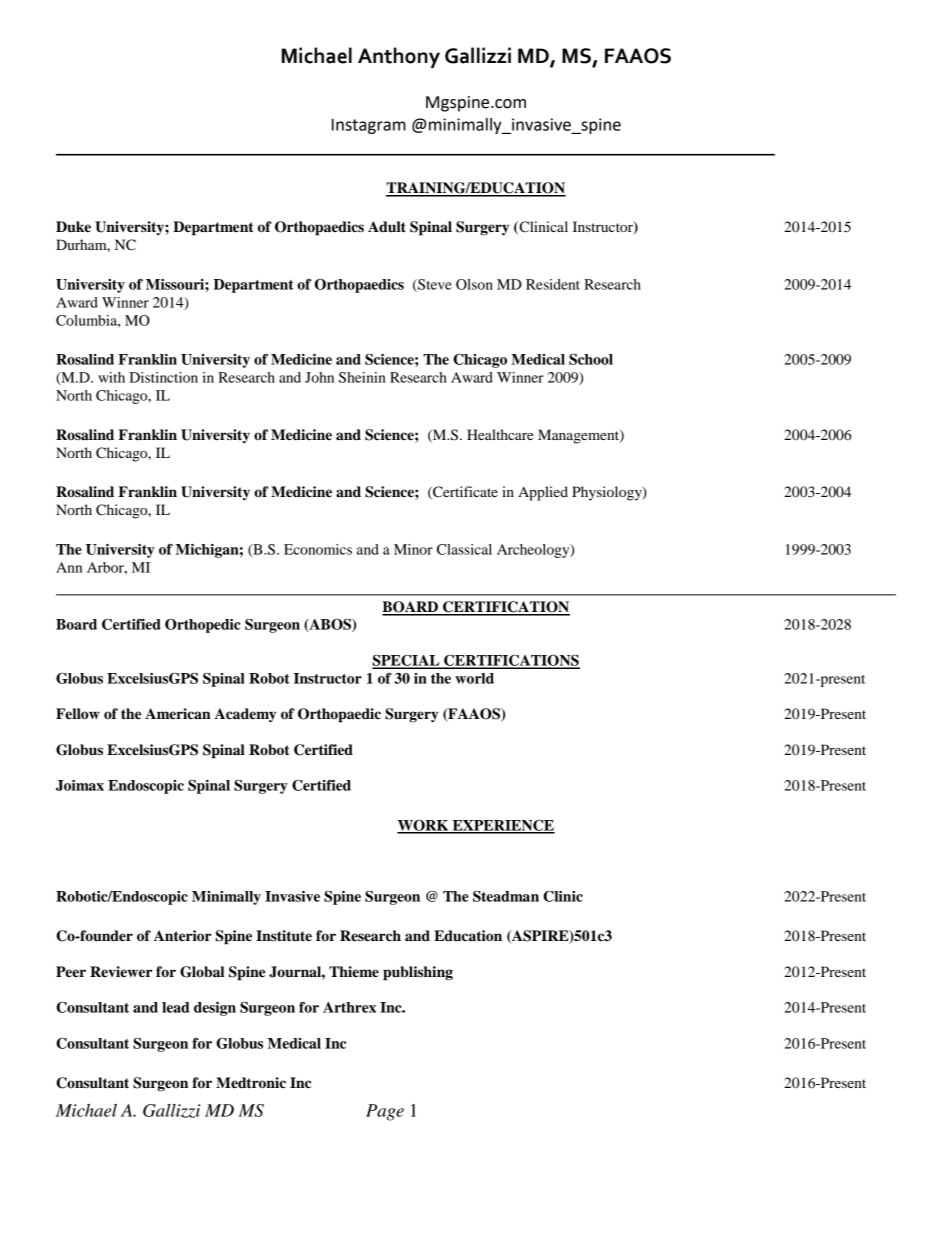 The image size is (952, 1233). I want to click on Healthcare, so click(500, 434).
